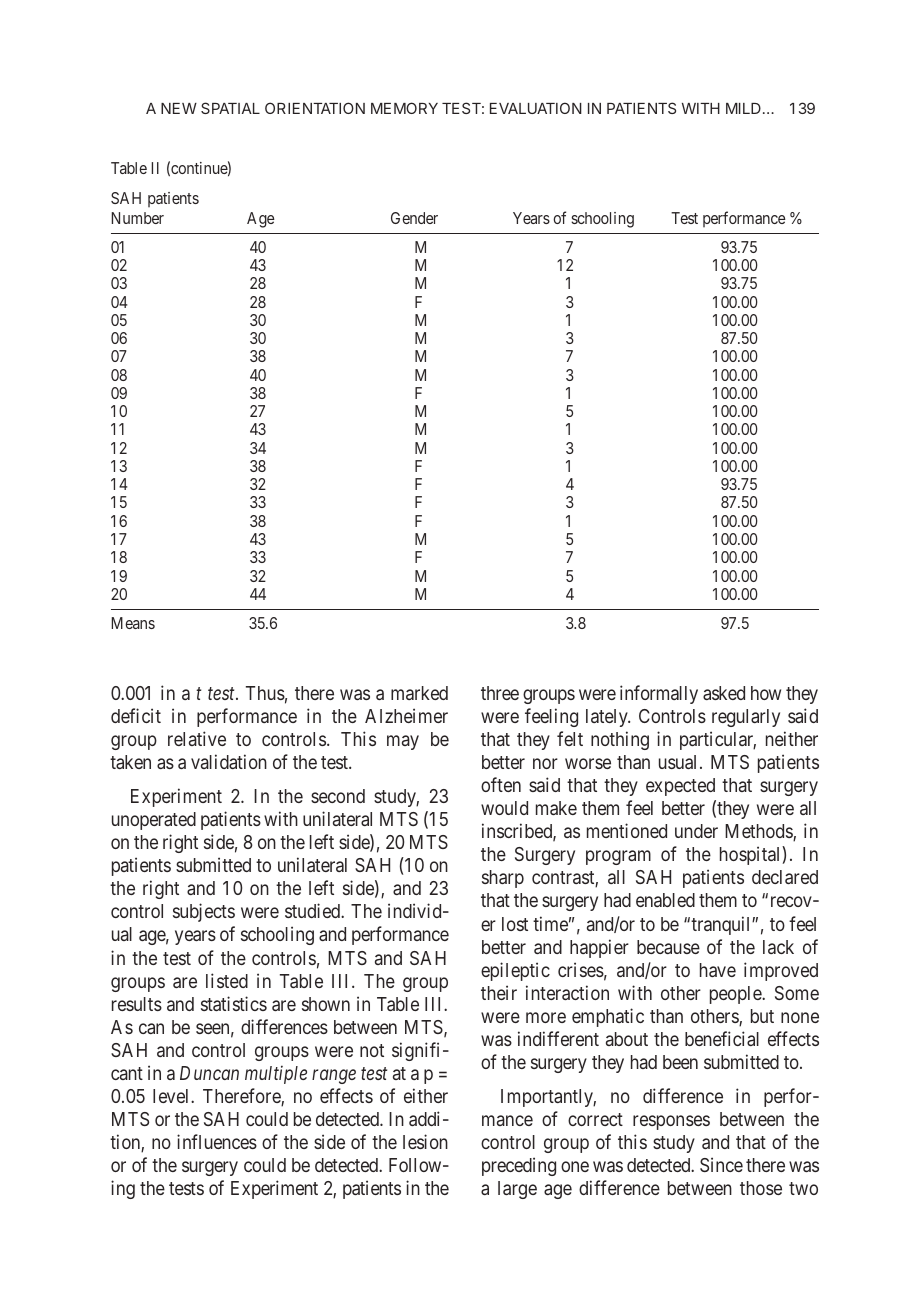  What do you see at coordinates (204, 912) in the screenshot?
I see `subjects` at bounding box center [204, 912].
